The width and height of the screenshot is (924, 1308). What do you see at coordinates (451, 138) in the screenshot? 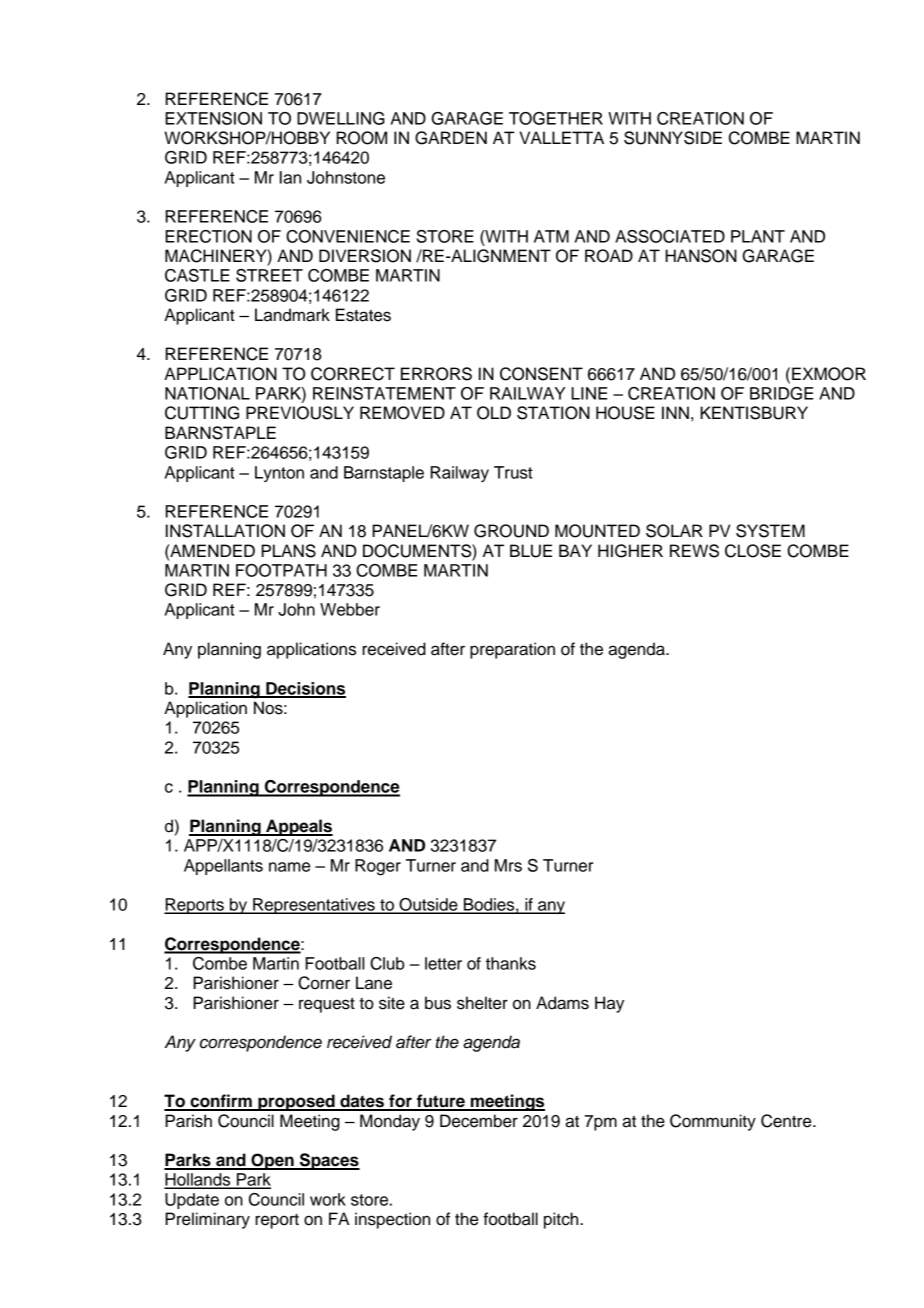
I see `GARDEN` at bounding box center [451, 138].
